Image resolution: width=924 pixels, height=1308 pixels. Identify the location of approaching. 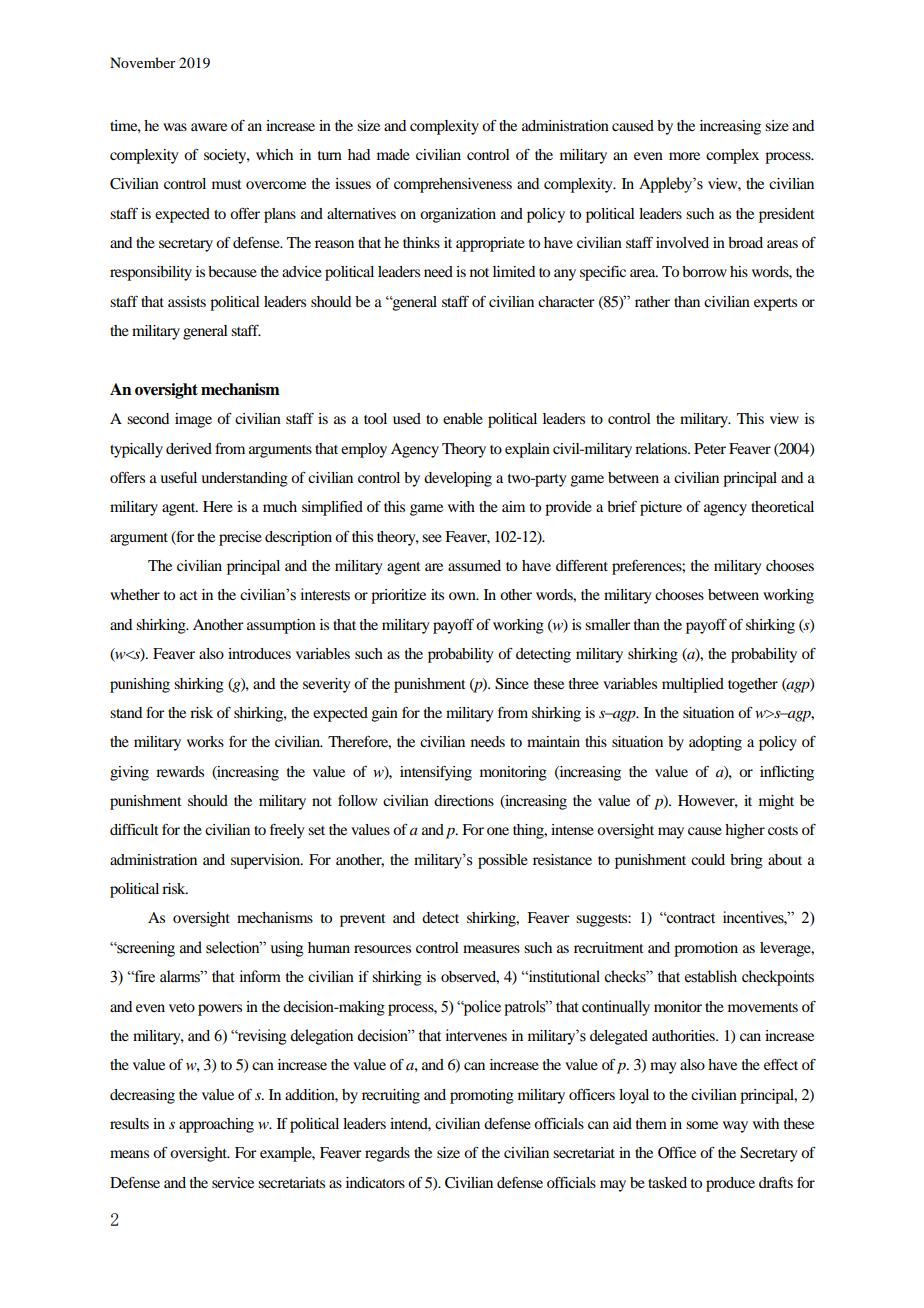
(216, 1125).
